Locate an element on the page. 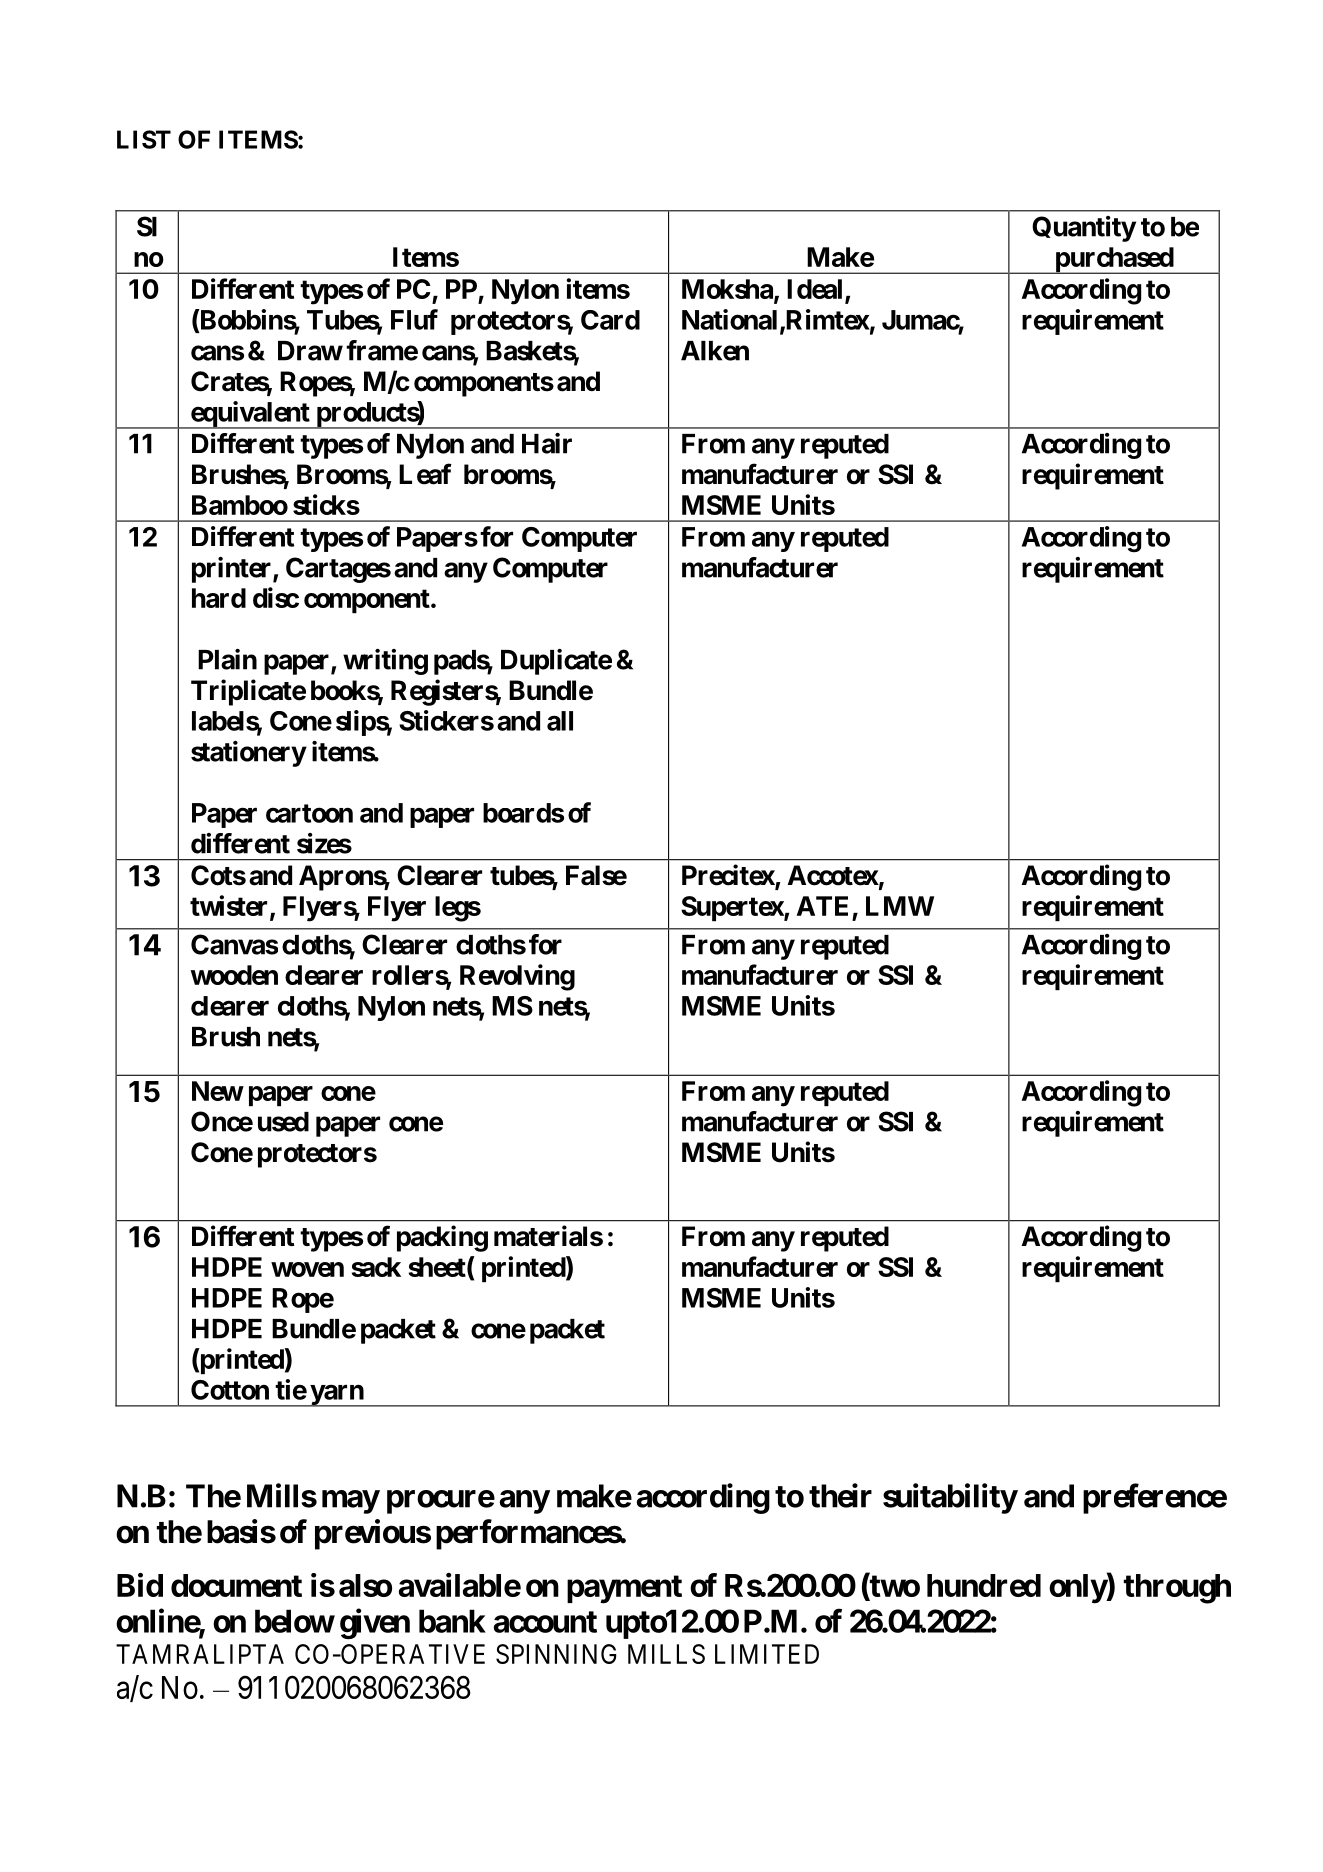 Image resolution: width=1323 pixels, height=1872 pixels. LIST is located at coordinates (144, 139).
